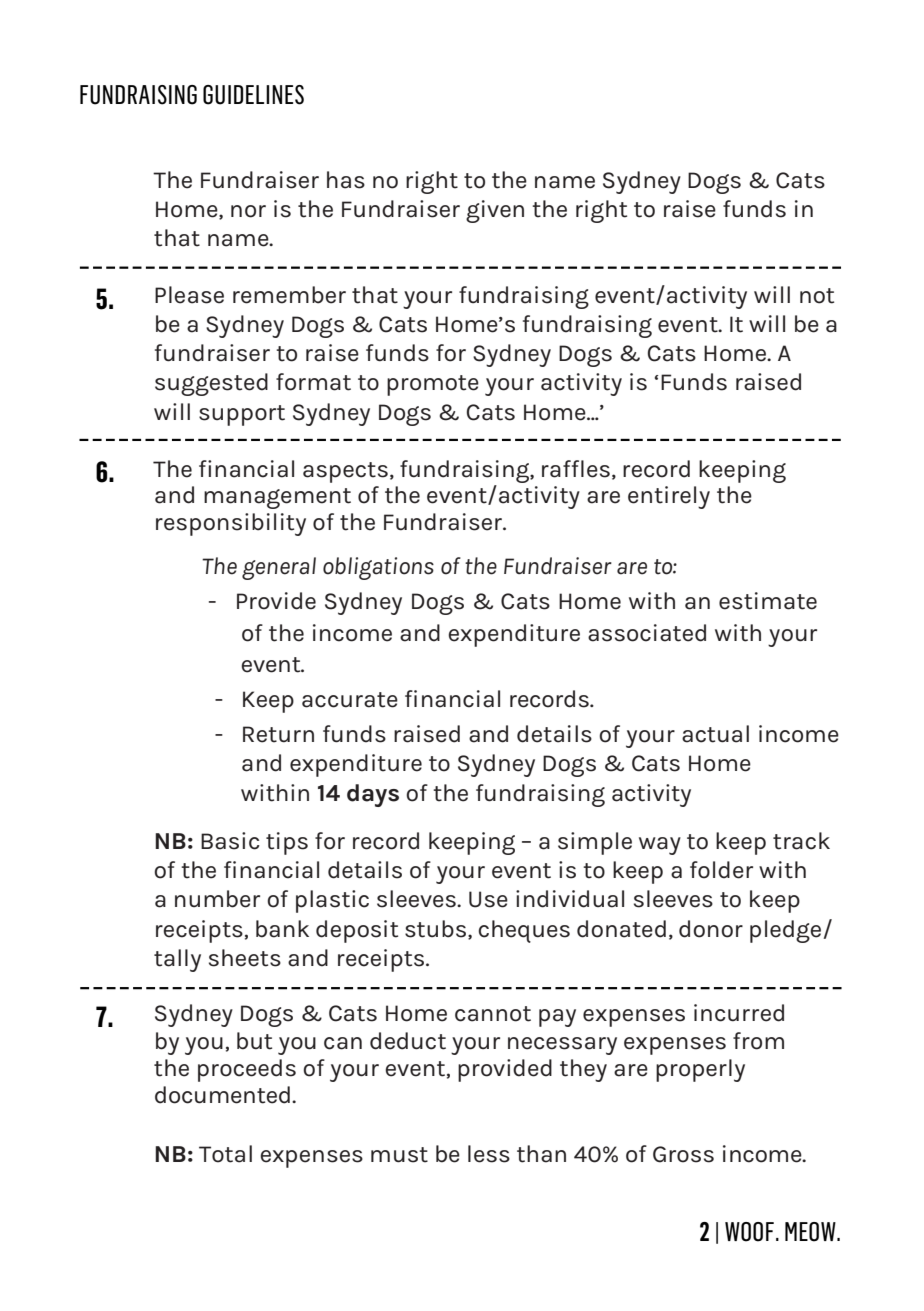  Describe the element at coordinates (253, 95) in the page. I see `GUIDELINES` at that location.
